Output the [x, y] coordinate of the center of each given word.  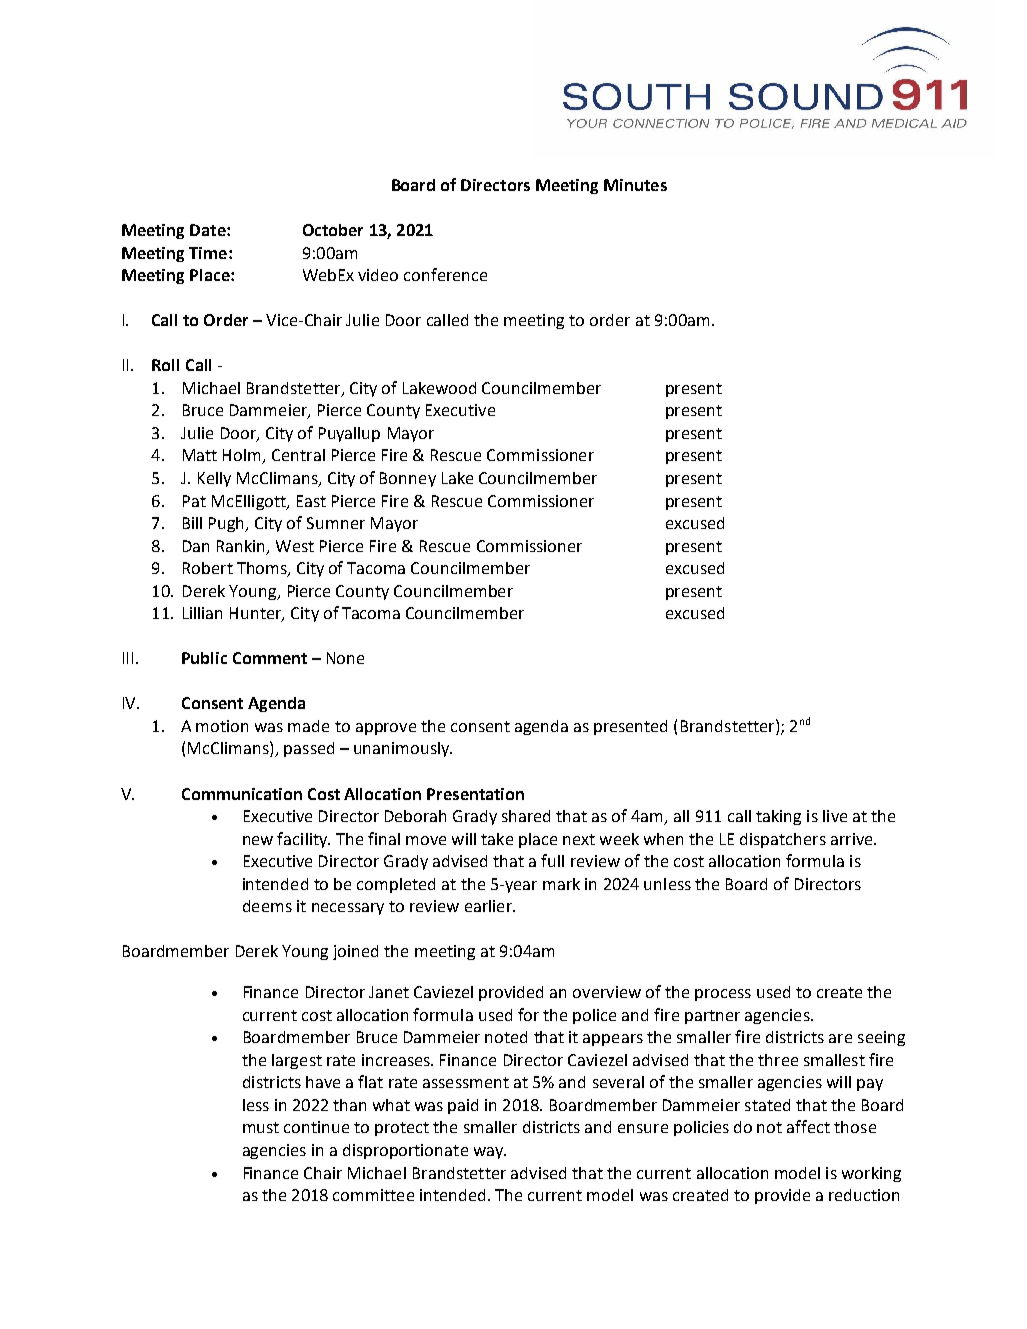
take [497, 839]
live [835, 816]
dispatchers [783, 840]
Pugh [228, 524]
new [258, 840]
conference [445, 274]
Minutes [635, 185]
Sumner [336, 523]
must [261, 1127]
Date [209, 230]
